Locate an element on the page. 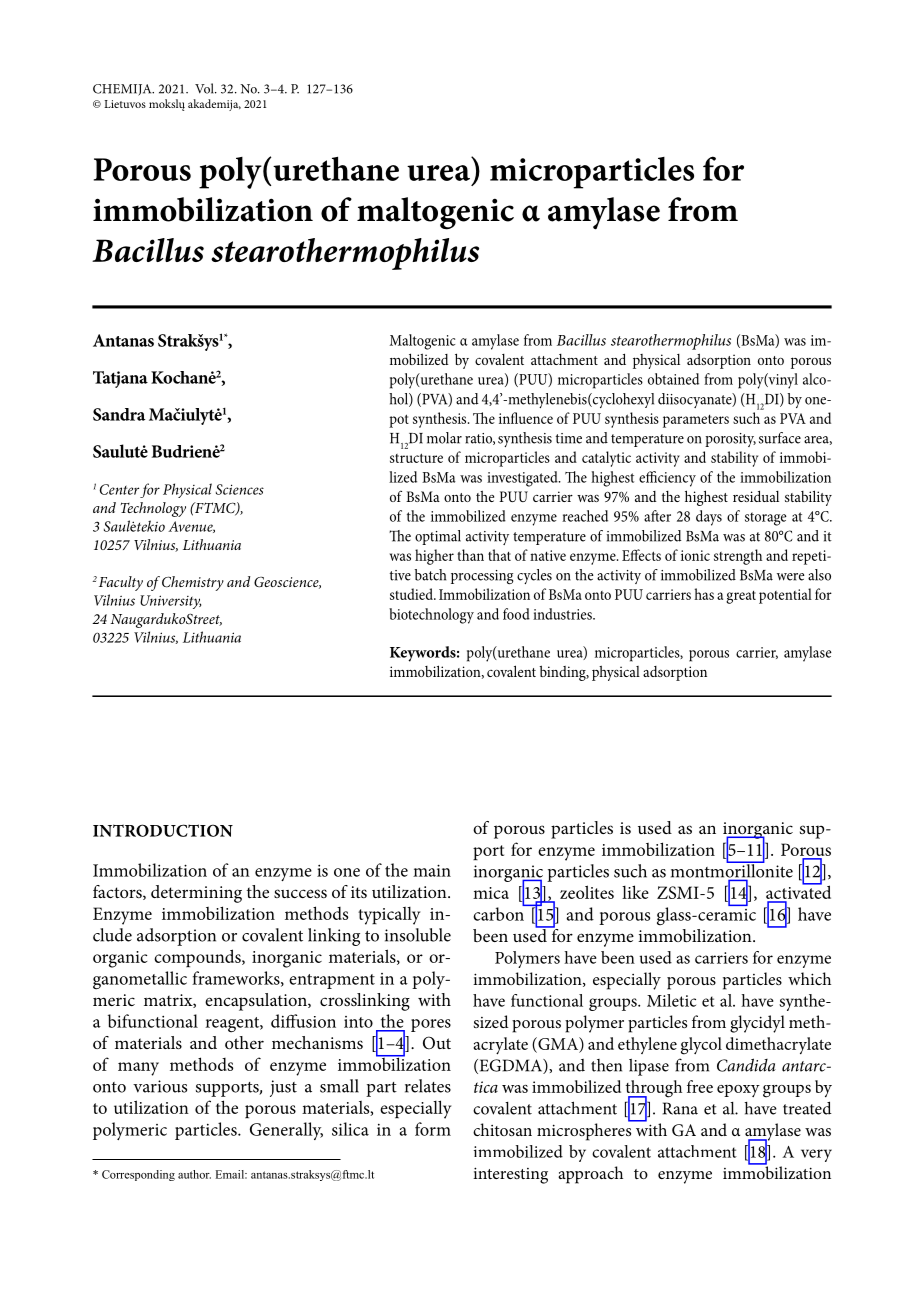 Image resolution: width=924 pixels, height=1294 pixels. Tatjana is located at coordinates (120, 379).
